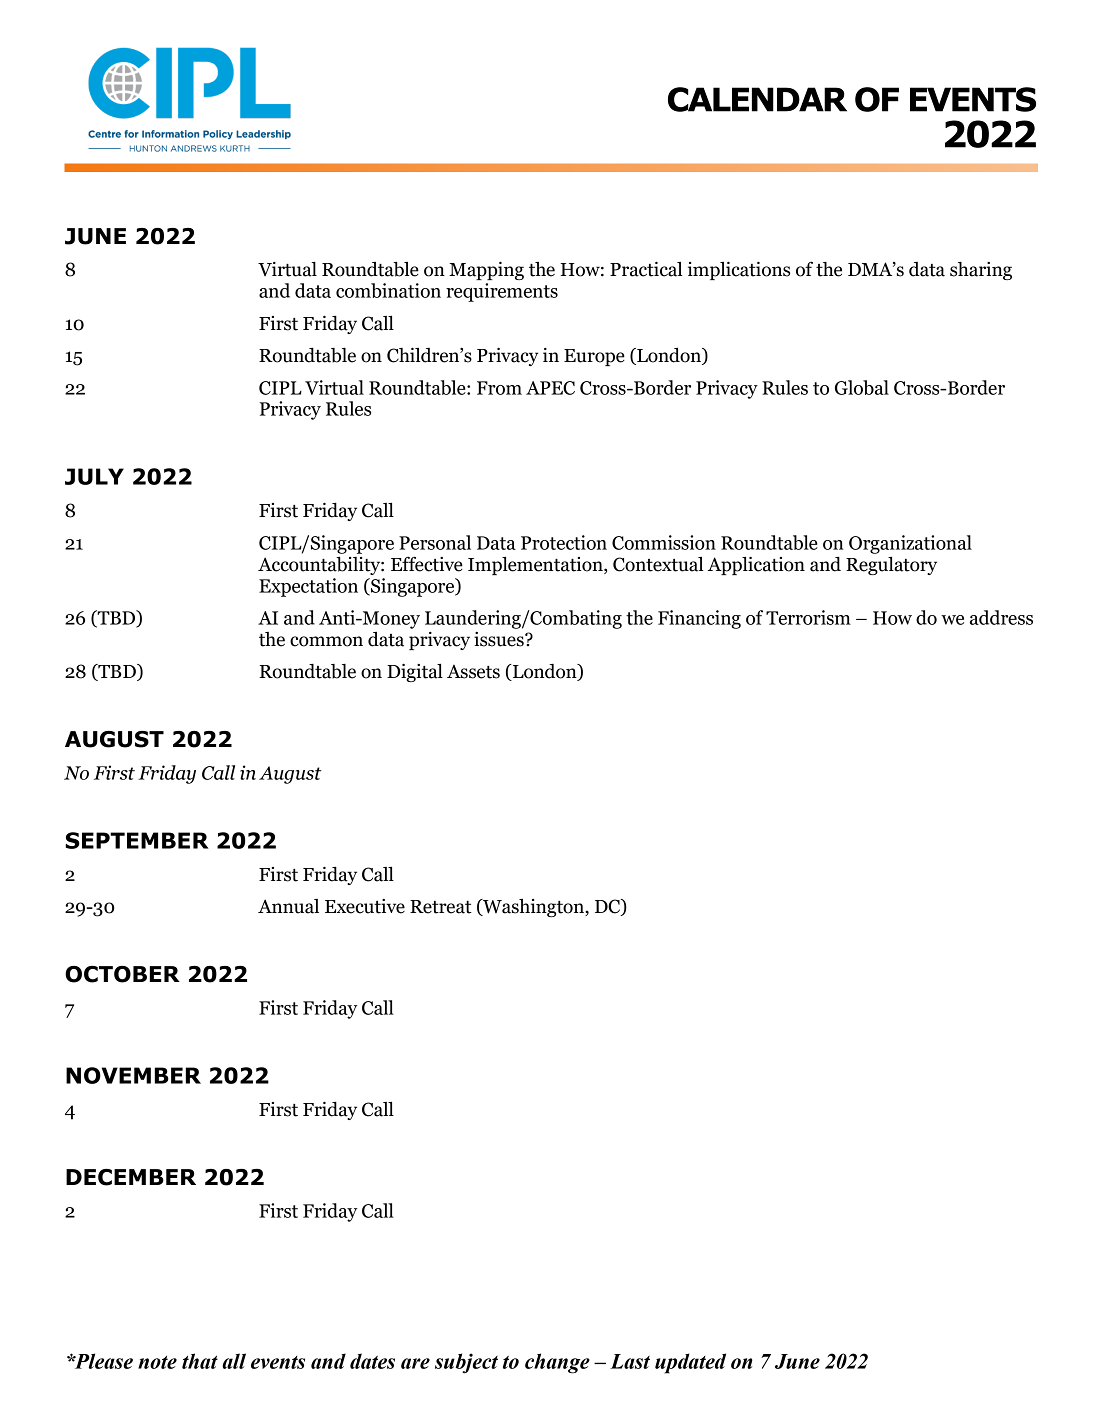 This screenshot has height=1423, width=1100. Describe the element at coordinates (808, 617) in the screenshot. I see `Terrorism` at that location.
